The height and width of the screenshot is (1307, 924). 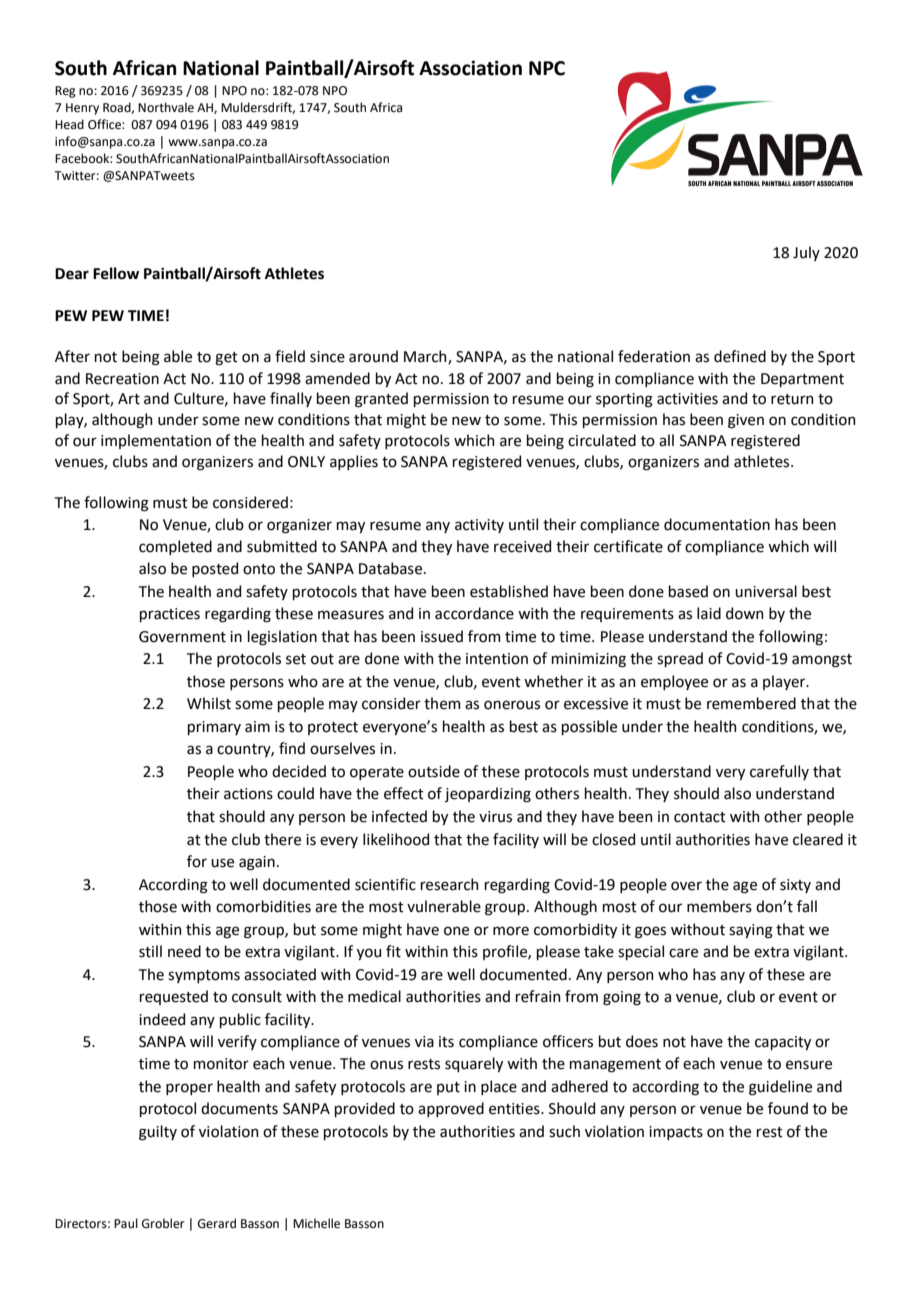 What do you see at coordinates (170, 615) in the screenshot?
I see `practices` at bounding box center [170, 615].
